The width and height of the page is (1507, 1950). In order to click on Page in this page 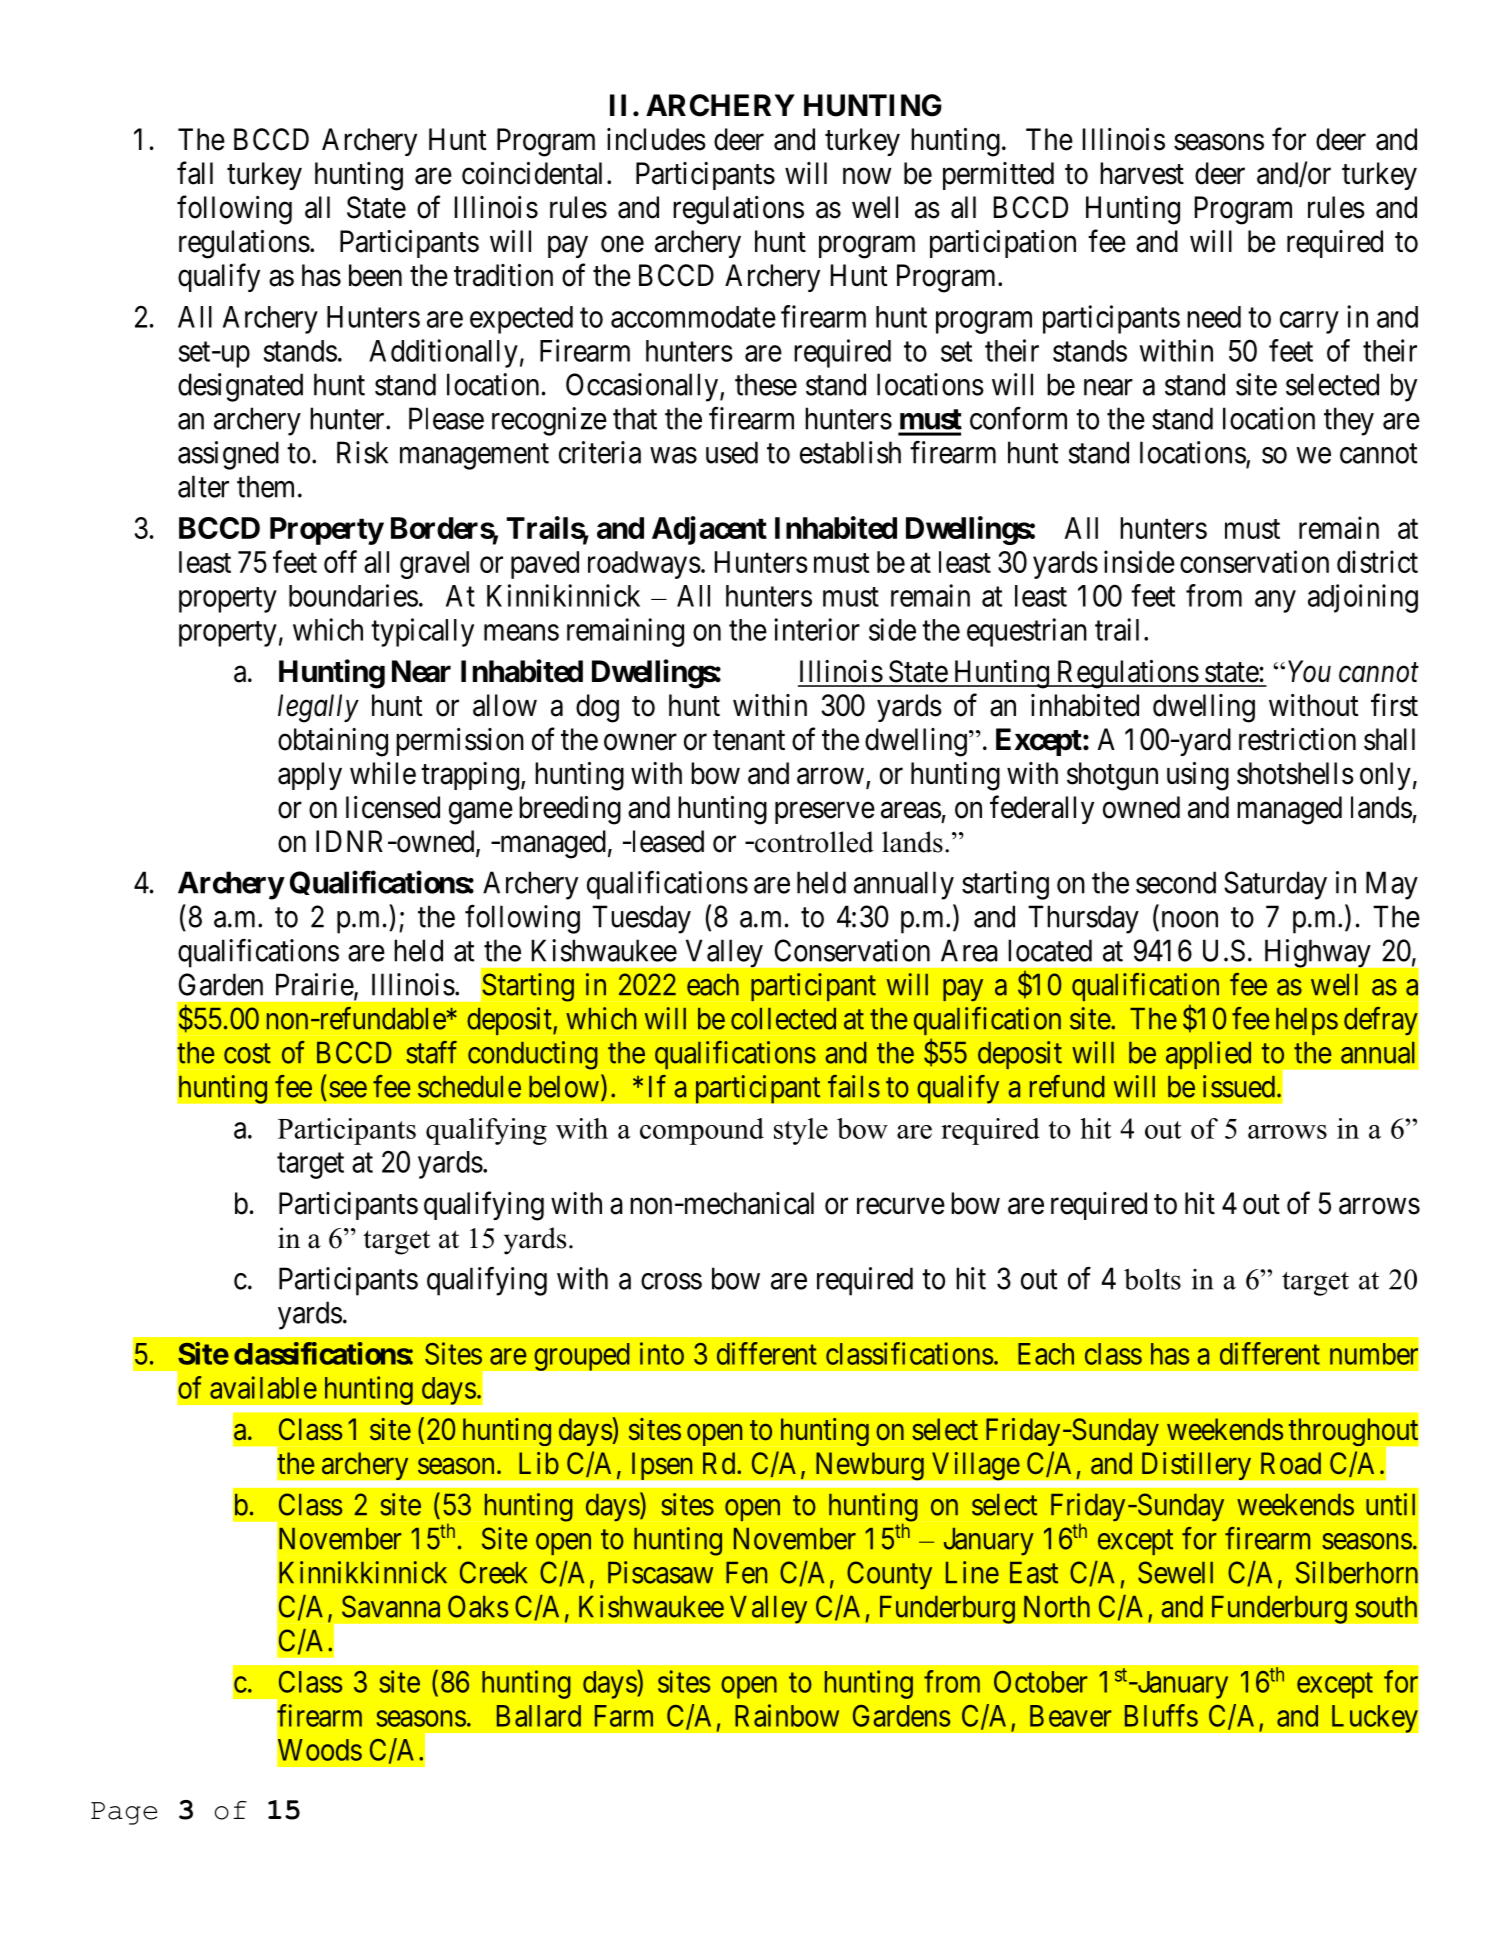, I will do `click(124, 1813)`.
